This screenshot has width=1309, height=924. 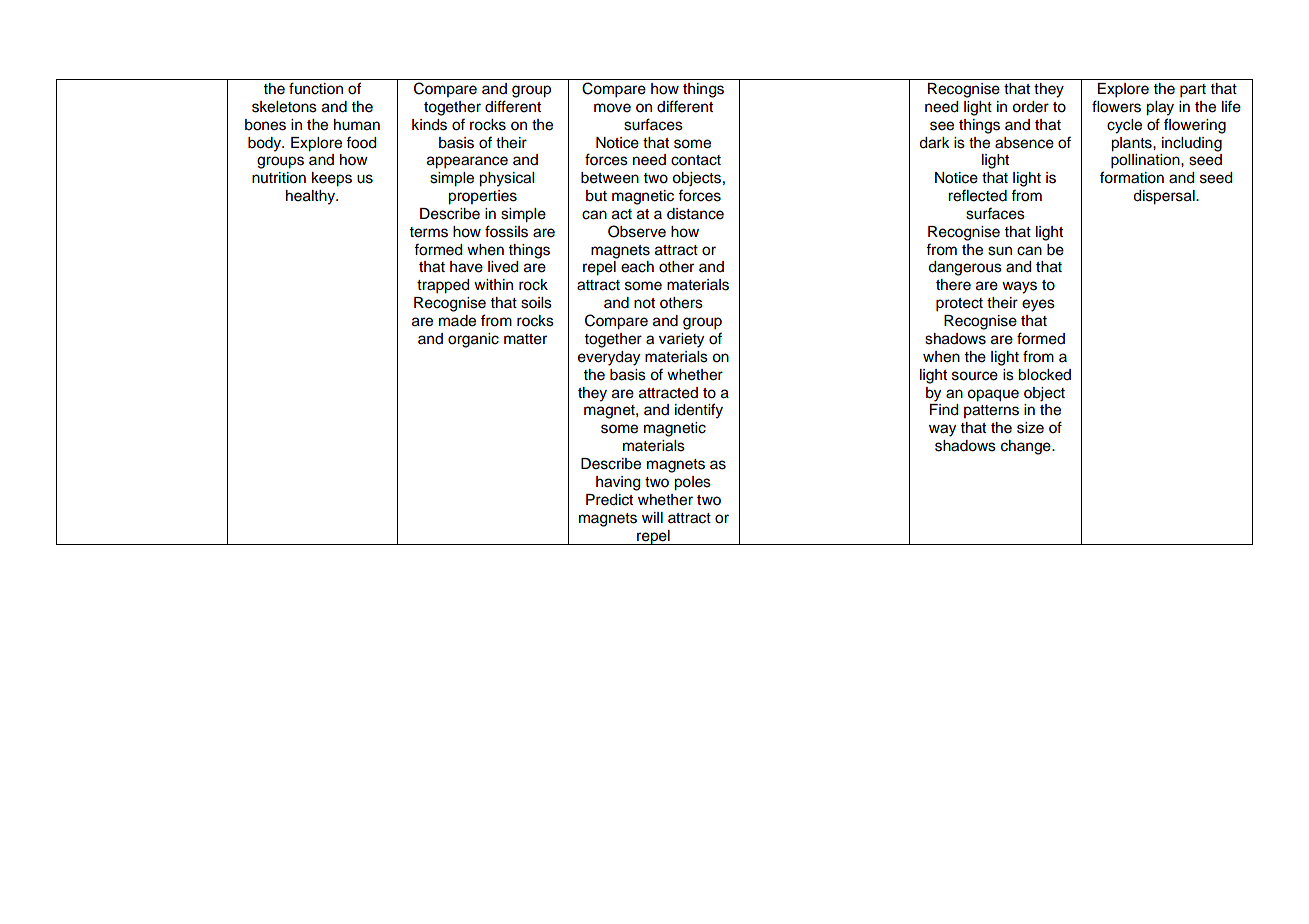 I want to click on trapped, so click(x=443, y=286).
